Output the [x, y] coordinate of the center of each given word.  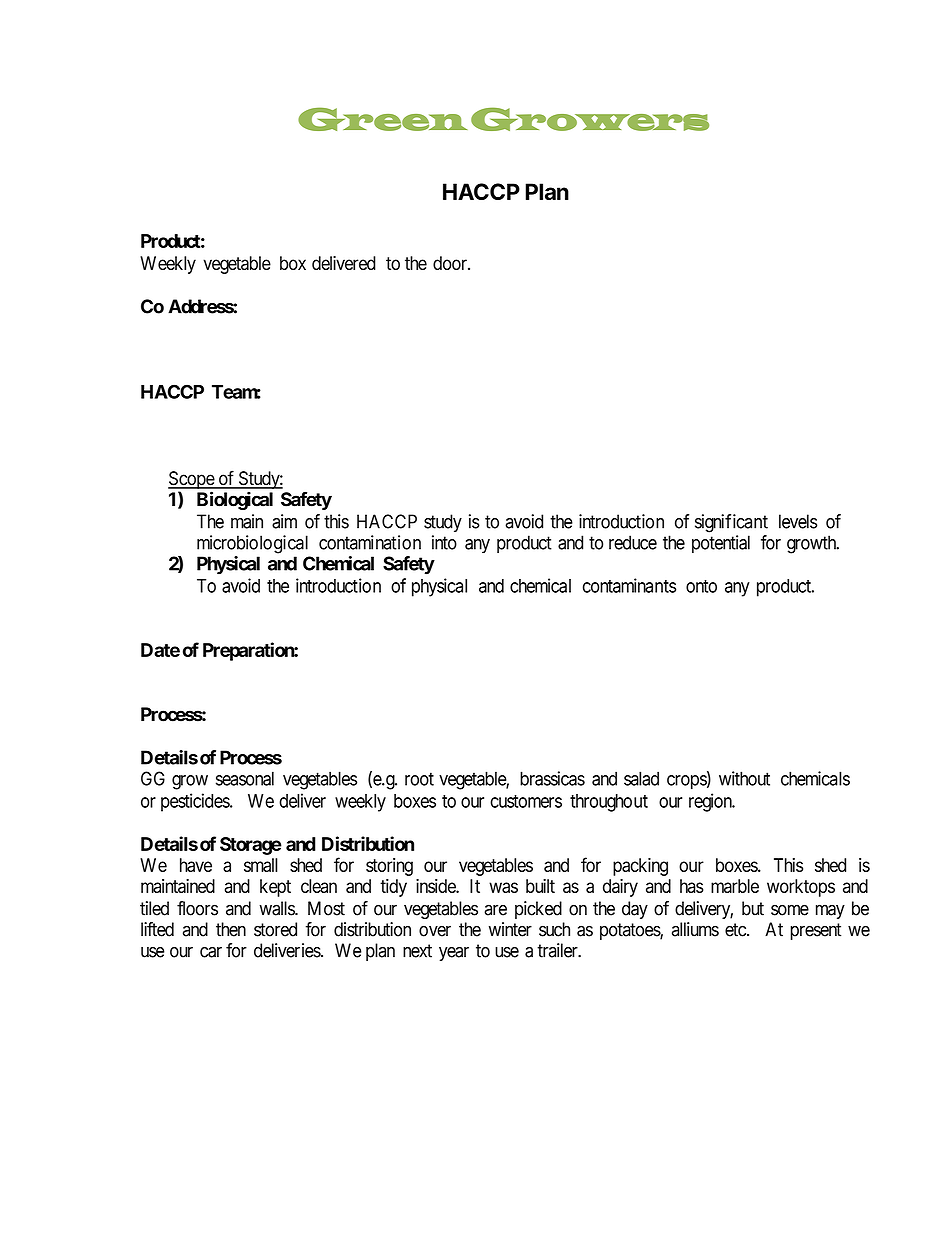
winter [510, 929]
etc [736, 930]
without [744, 778]
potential [721, 544]
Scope [192, 481]
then [231, 929]
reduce [633, 542]
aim [284, 521]
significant [731, 523]
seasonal [245, 778]
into [444, 542]
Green [382, 119]
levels [798, 521]
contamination [370, 542]
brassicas [552, 778]
